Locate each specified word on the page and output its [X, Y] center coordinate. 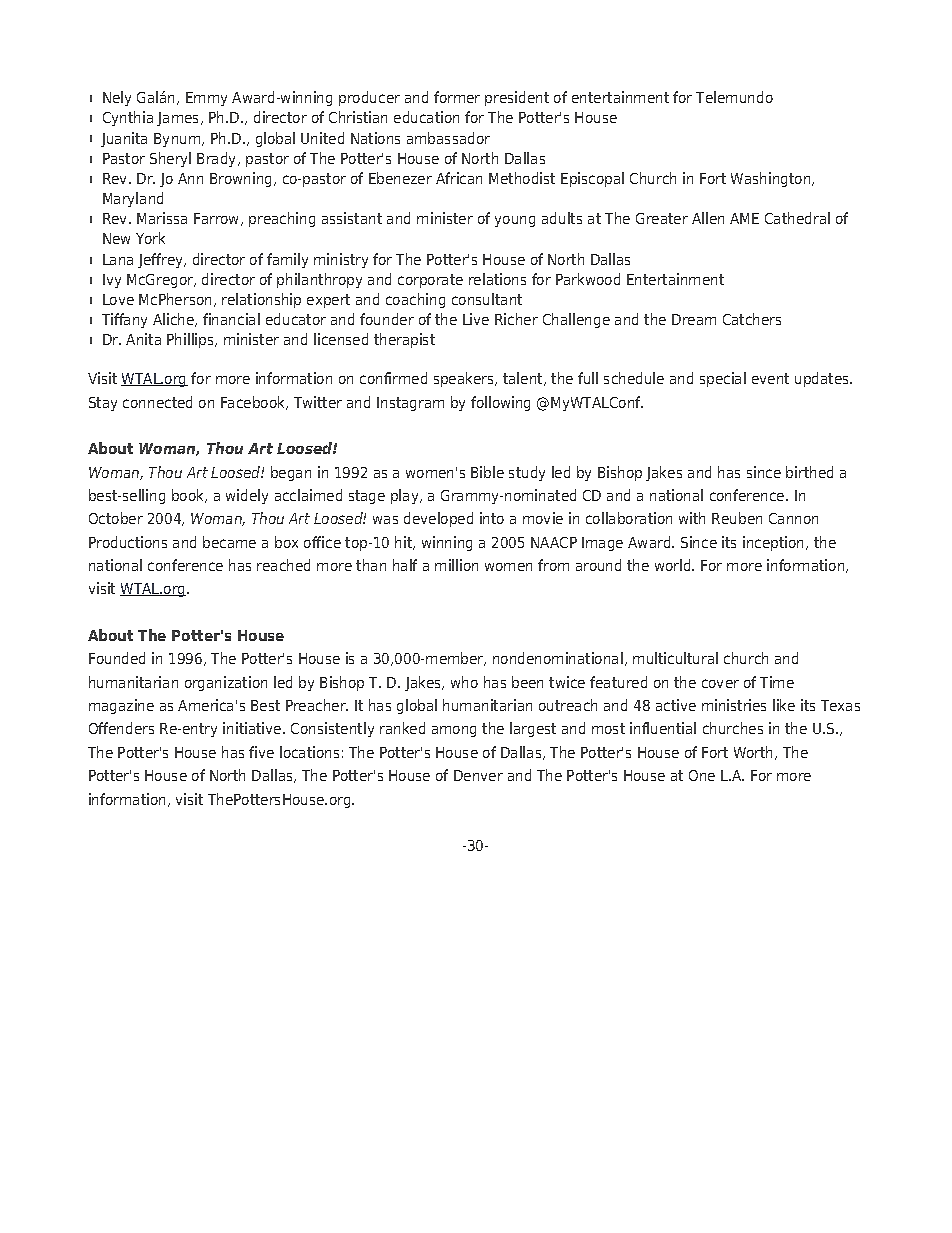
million [456, 565]
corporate [430, 281]
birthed [809, 472]
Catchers [752, 319]
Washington [772, 179]
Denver [478, 775]
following [500, 403]
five [261, 752]
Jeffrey [162, 260]
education [426, 117]
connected [157, 402]
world [674, 565]
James [179, 119]
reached [283, 565]
